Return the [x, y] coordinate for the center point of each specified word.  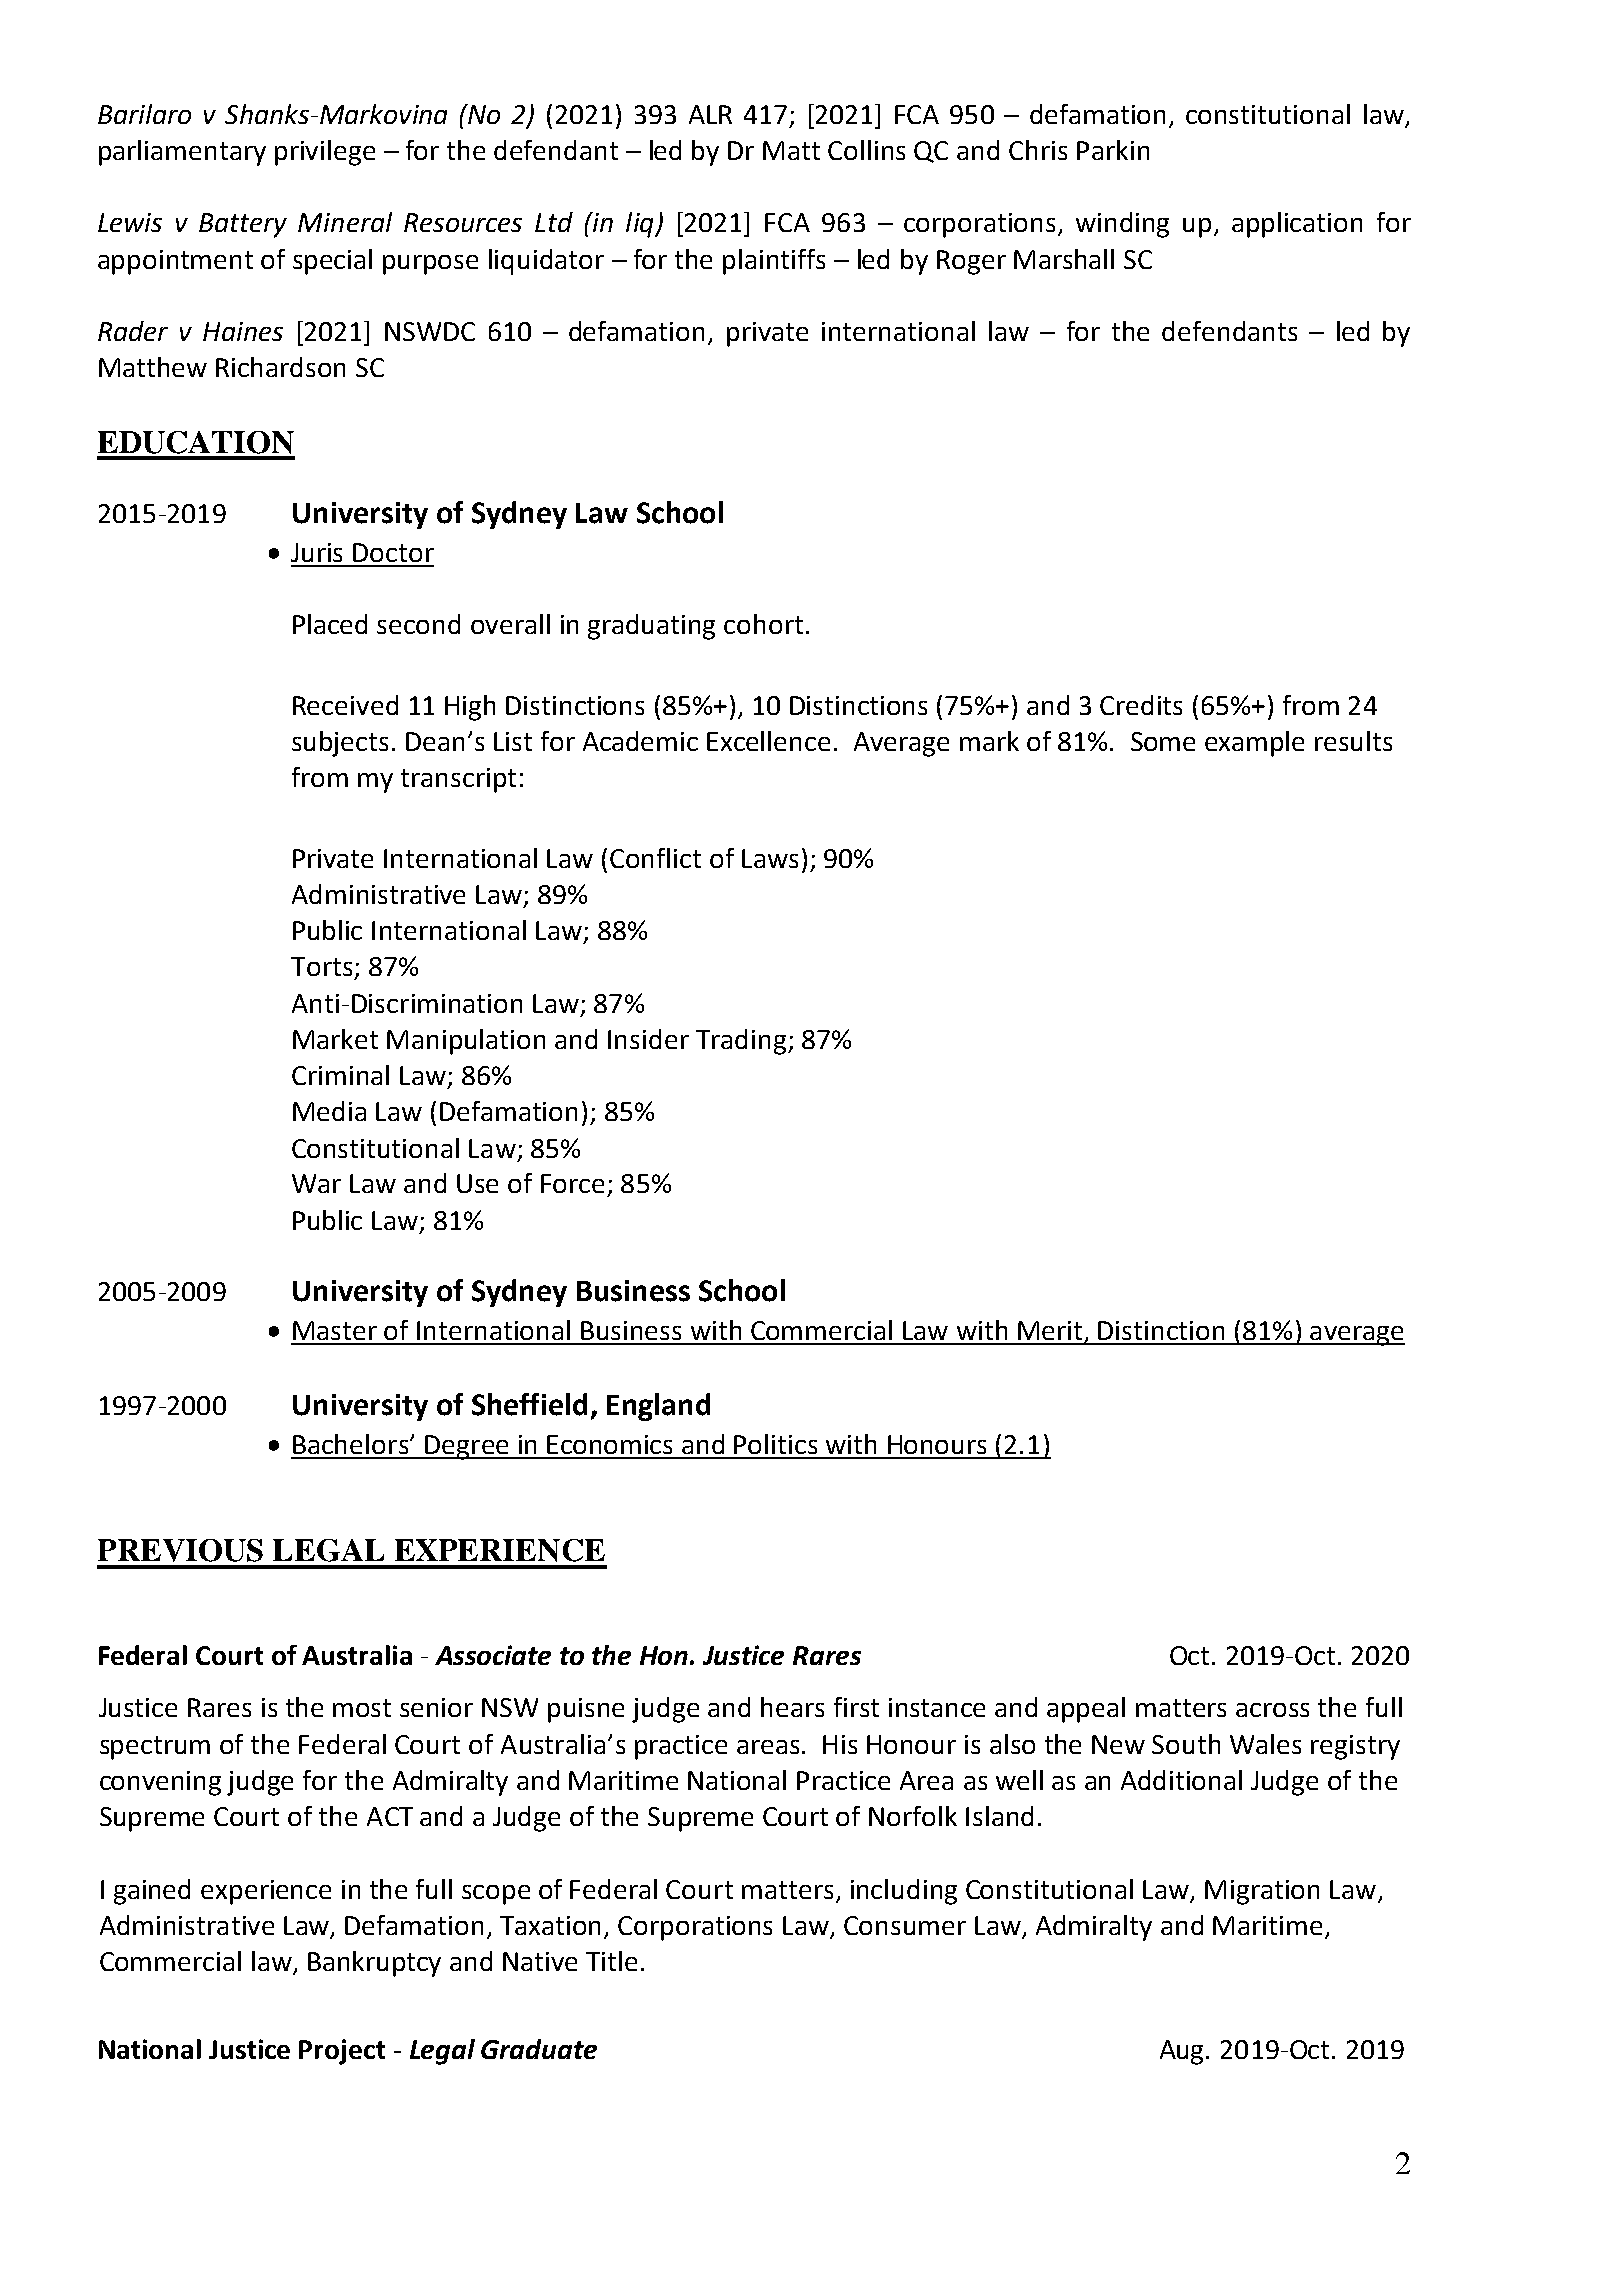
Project [342, 2052]
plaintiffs [774, 262]
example [1254, 744]
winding [1122, 225]
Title [611, 1961]
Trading [741, 1042]
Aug [1183, 2052]
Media [329, 1111]
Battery [243, 225]
